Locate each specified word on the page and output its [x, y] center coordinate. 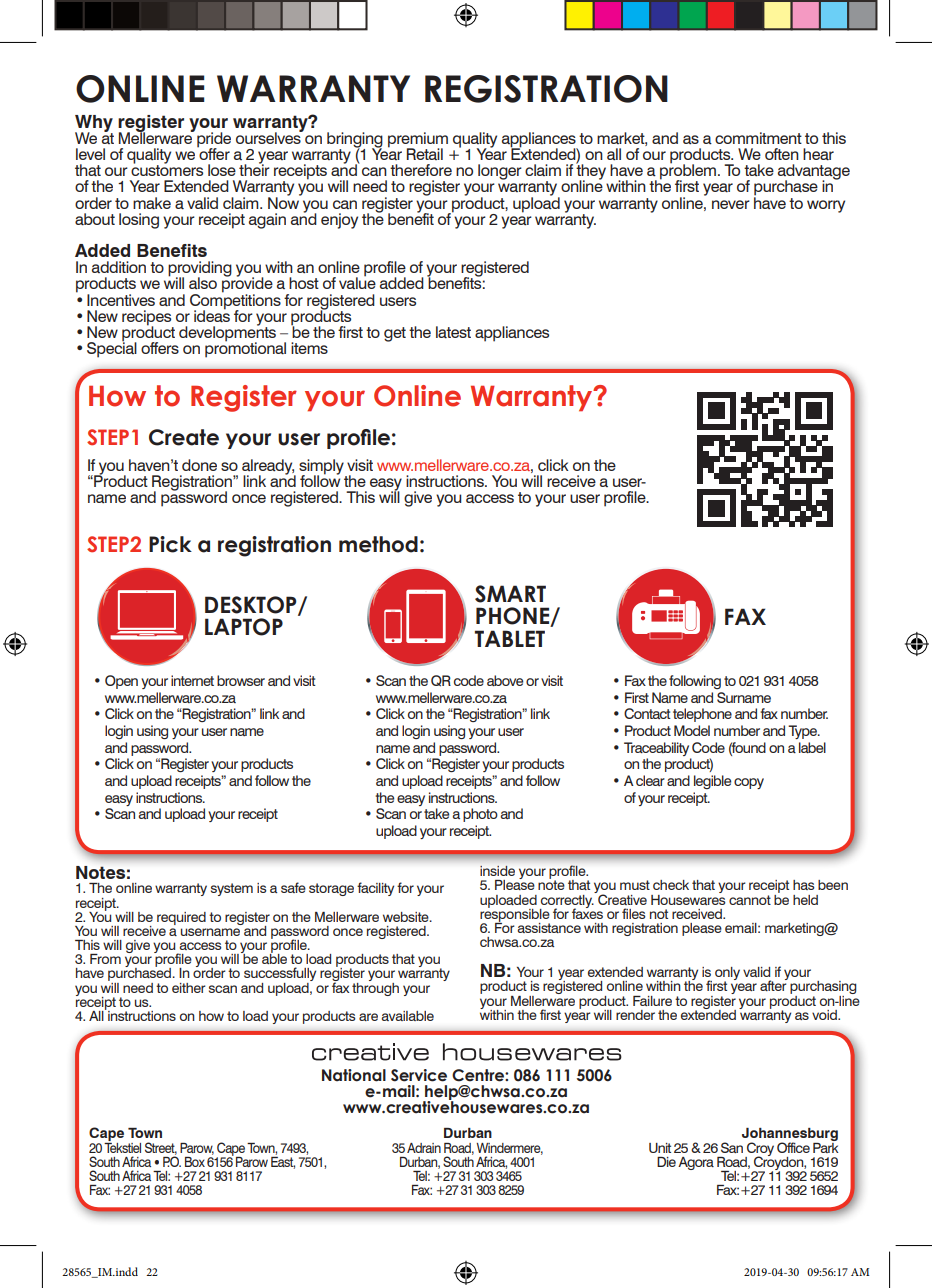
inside [497, 871]
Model [692, 730]
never [731, 204]
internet [192, 680]
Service [419, 1075]
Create [184, 437]
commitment [758, 138]
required [181, 918]
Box [195, 1162]
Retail [425, 154]
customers [167, 169]
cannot [750, 900]
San [732, 1147]
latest [453, 332]
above [505, 680]
